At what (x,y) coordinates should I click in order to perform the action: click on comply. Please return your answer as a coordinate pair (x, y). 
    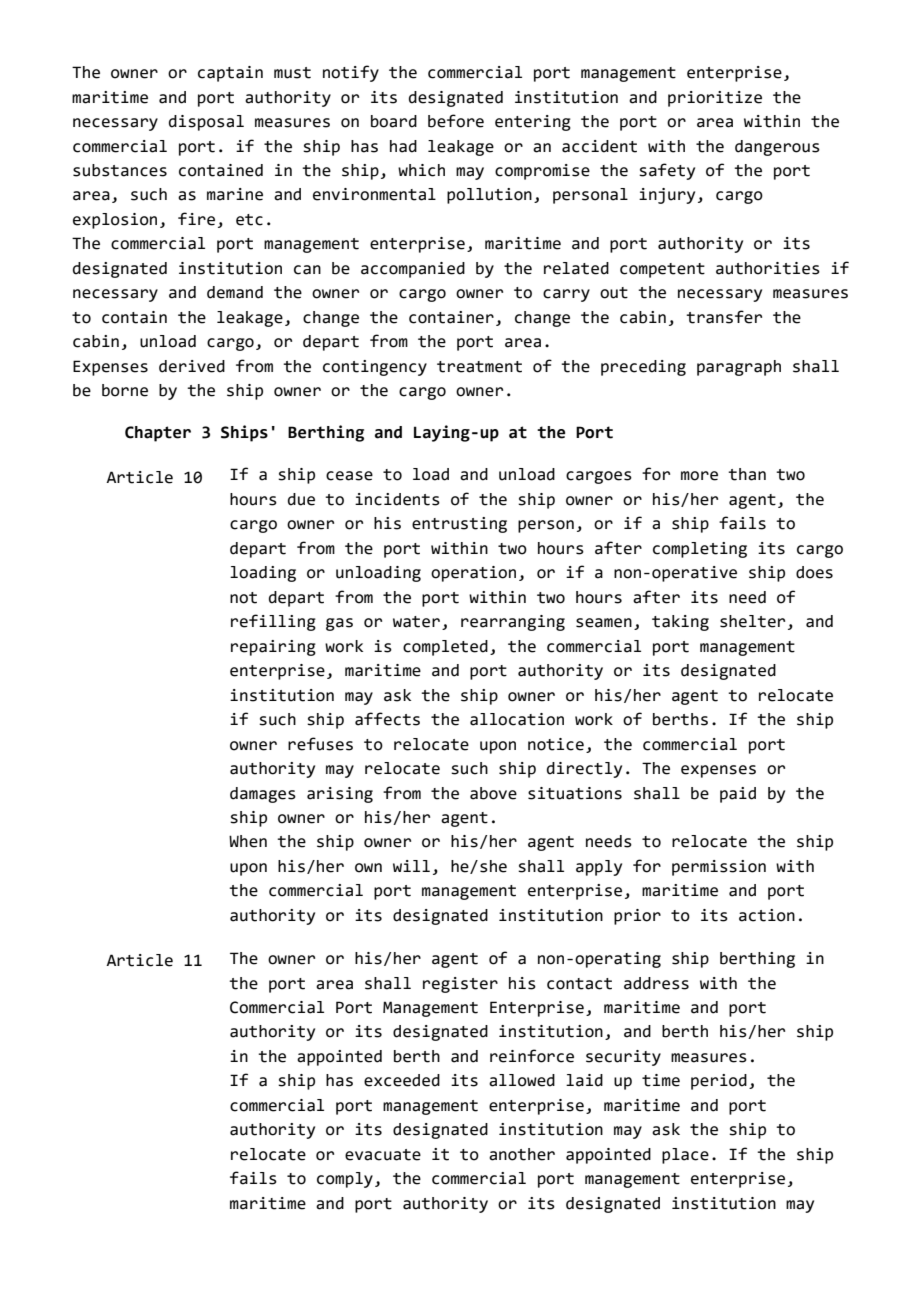
    Looking at the image, I should click on (345, 1180).
